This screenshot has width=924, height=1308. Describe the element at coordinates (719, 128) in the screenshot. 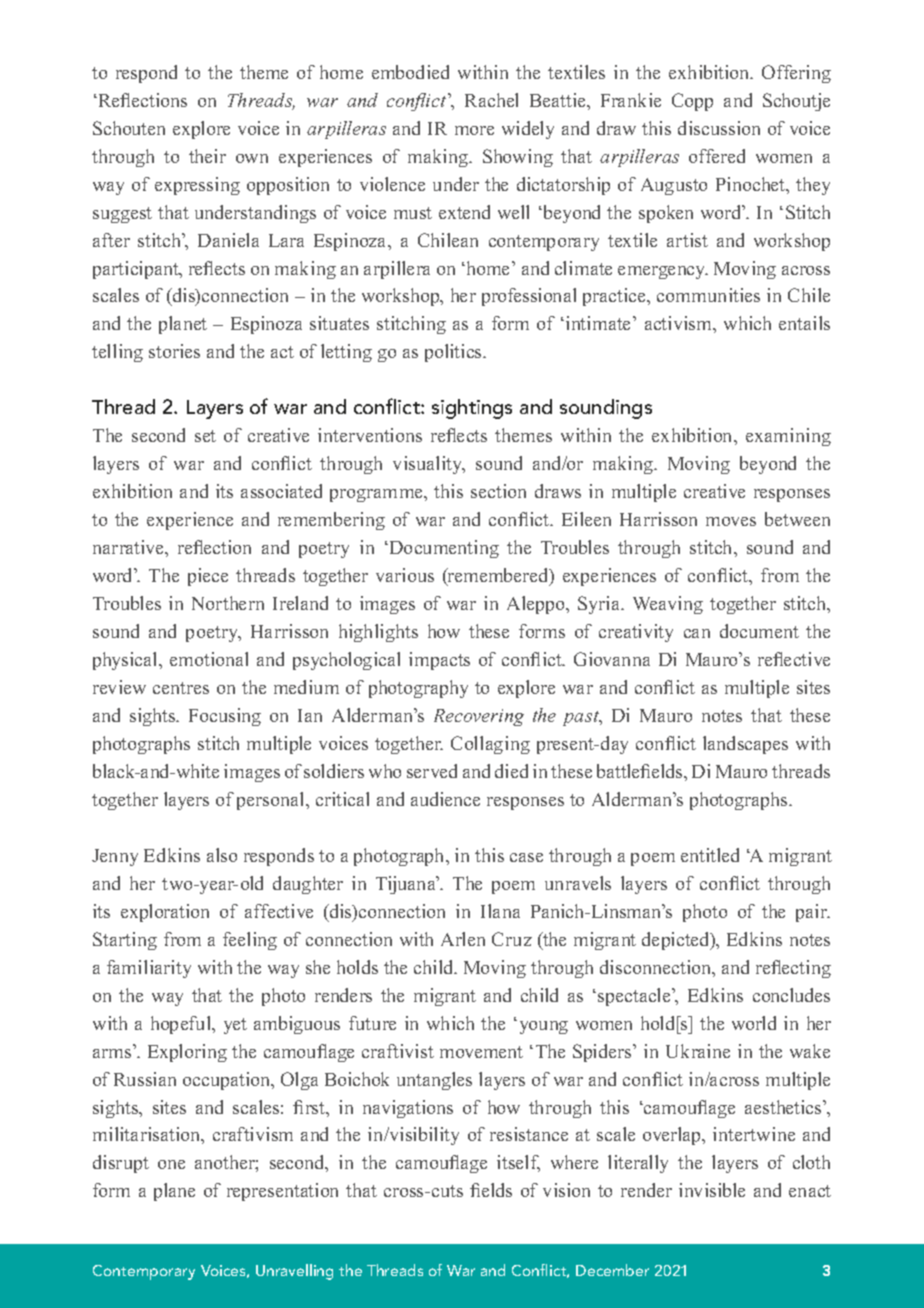

I see `discussion` at that location.
